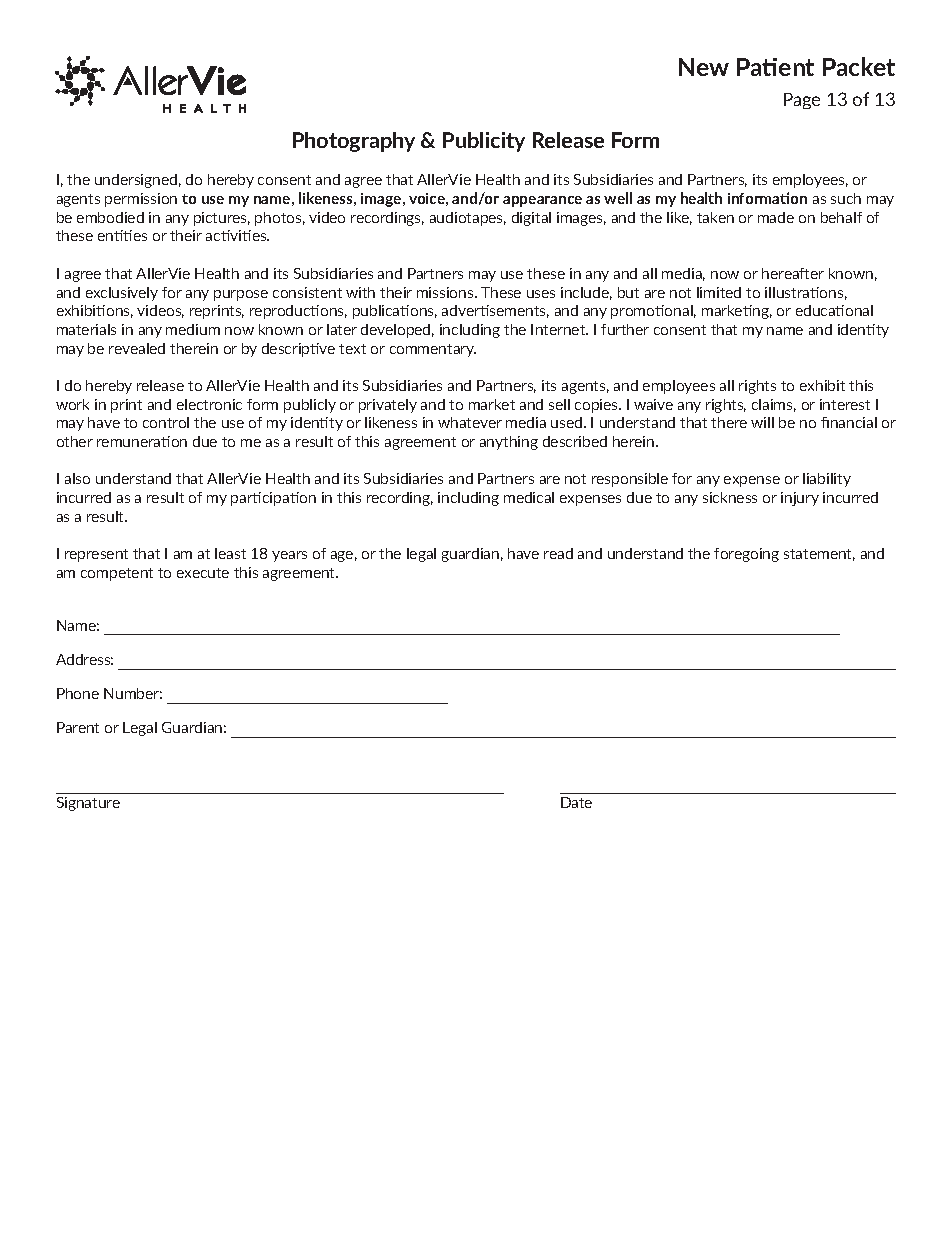 Image resolution: width=952 pixels, height=1233 pixels. What do you see at coordinates (122, 235) in the image?
I see `entities` at bounding box center [122, 235].
